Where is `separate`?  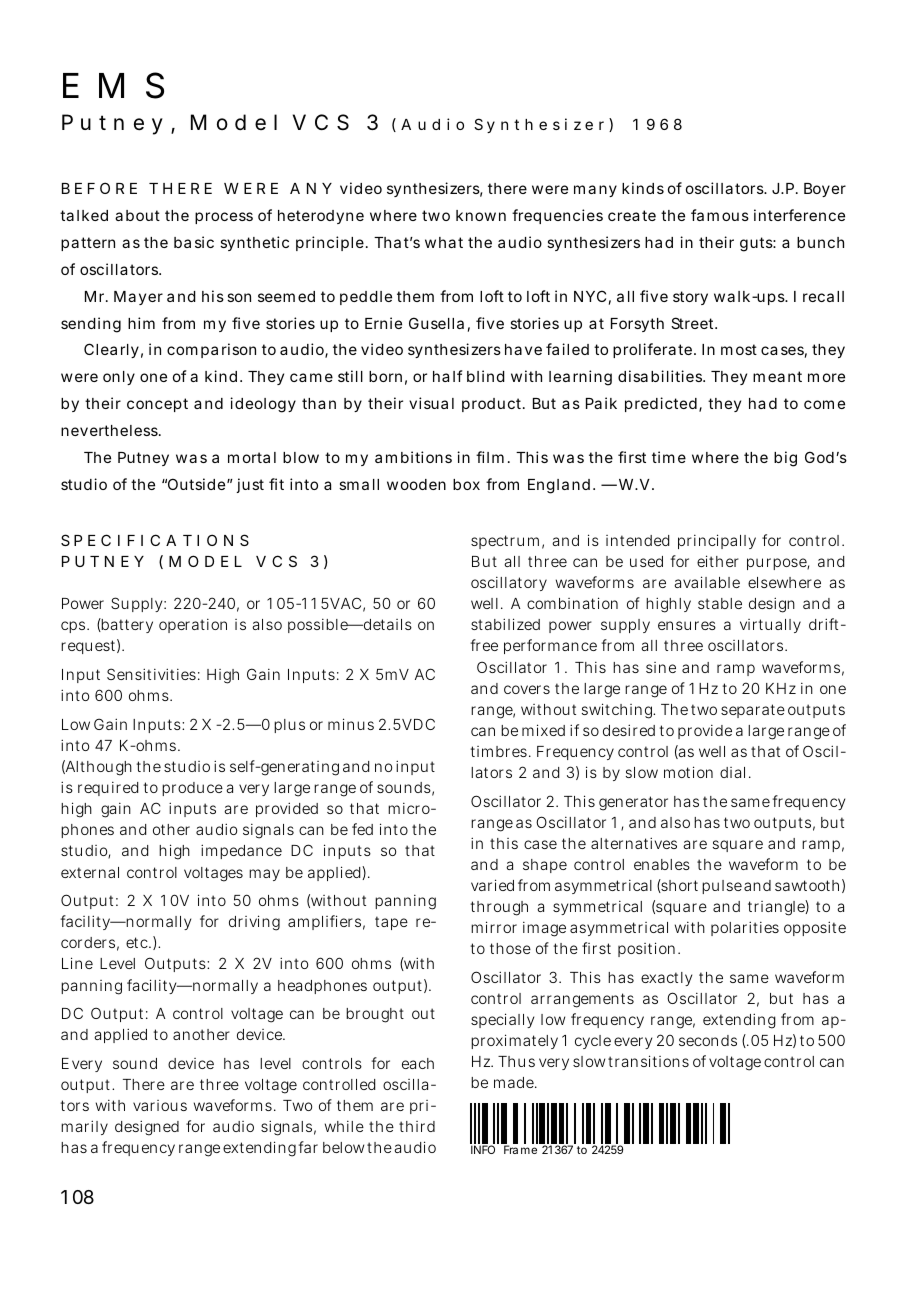
separate is located at coordinates (753, 711).
